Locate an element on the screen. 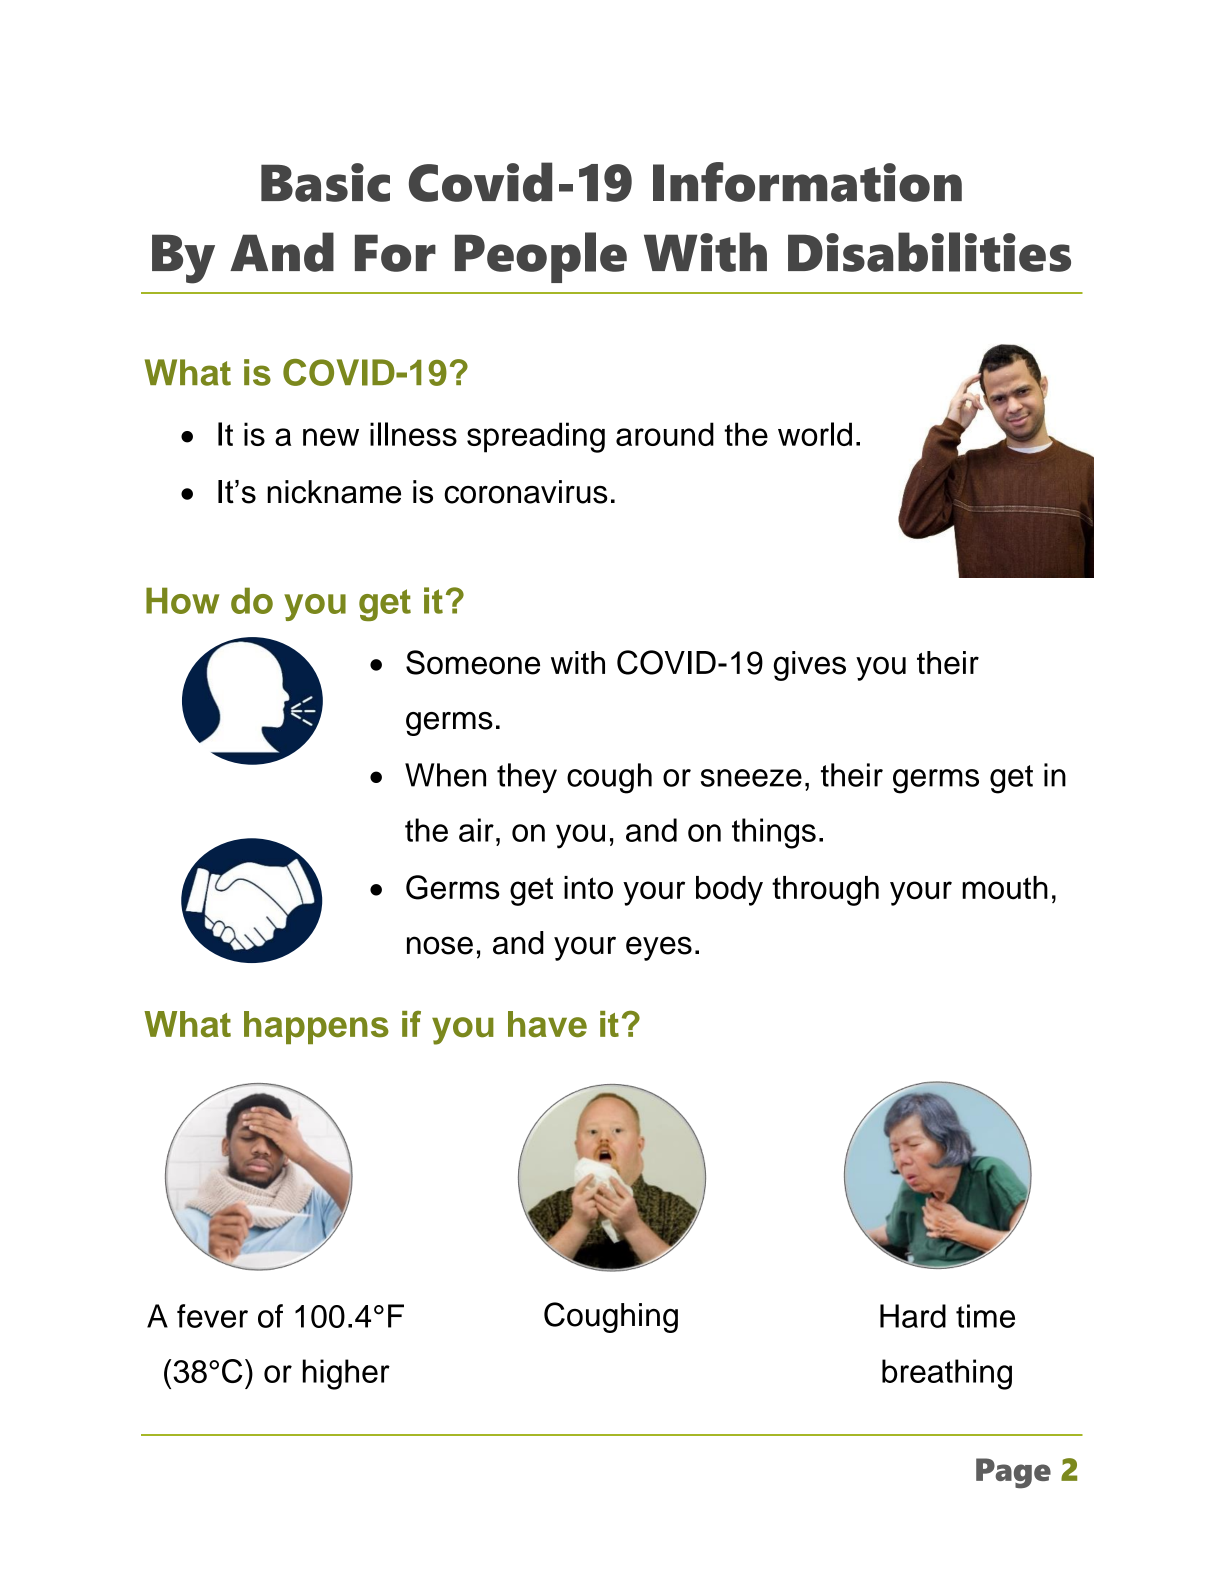  Disabilities is located at coordinates (929, 252).
